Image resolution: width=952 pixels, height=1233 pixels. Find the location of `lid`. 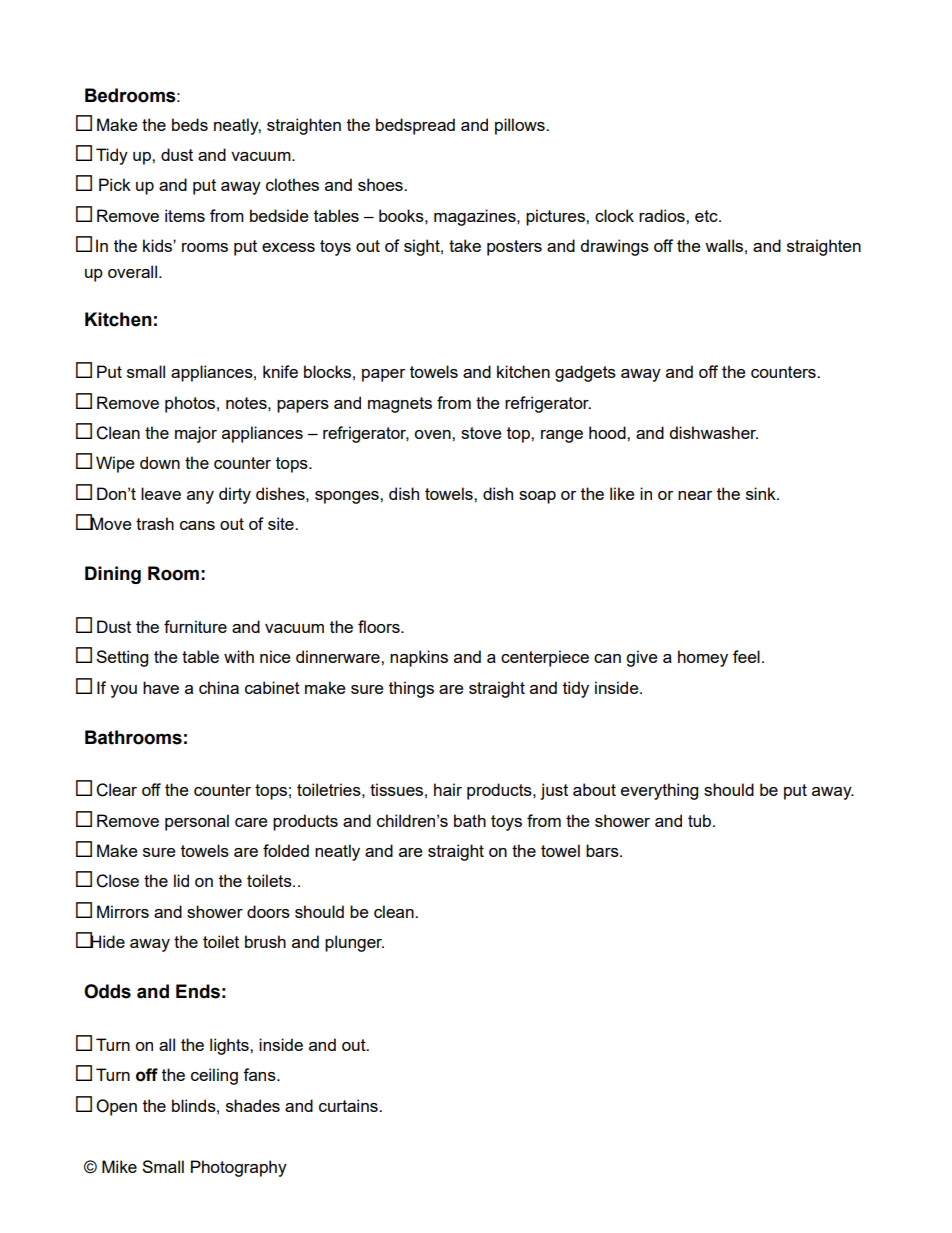

lid is located at coordinates (181, 880).
